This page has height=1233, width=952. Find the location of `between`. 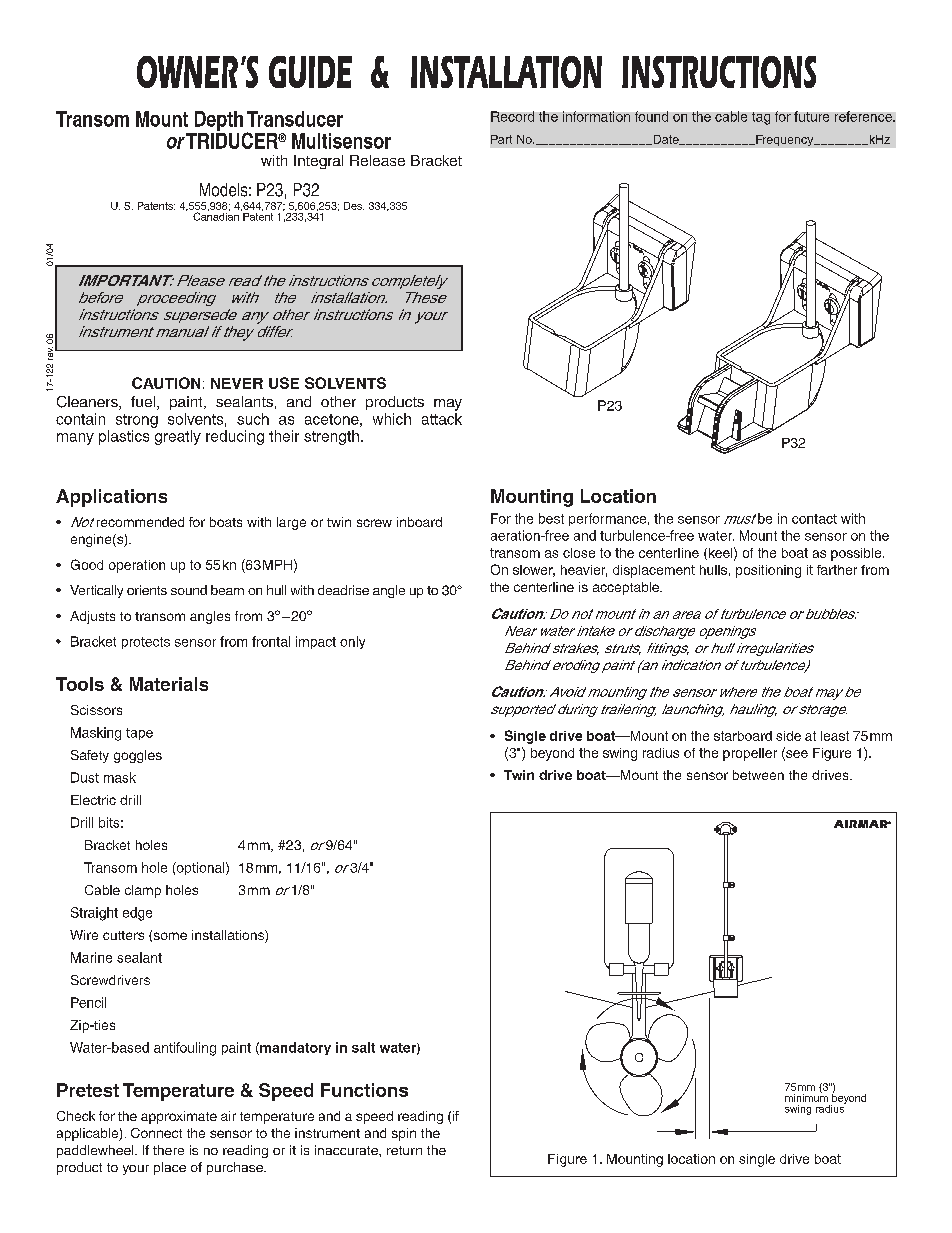

between is located at coordinates (758, 775).
